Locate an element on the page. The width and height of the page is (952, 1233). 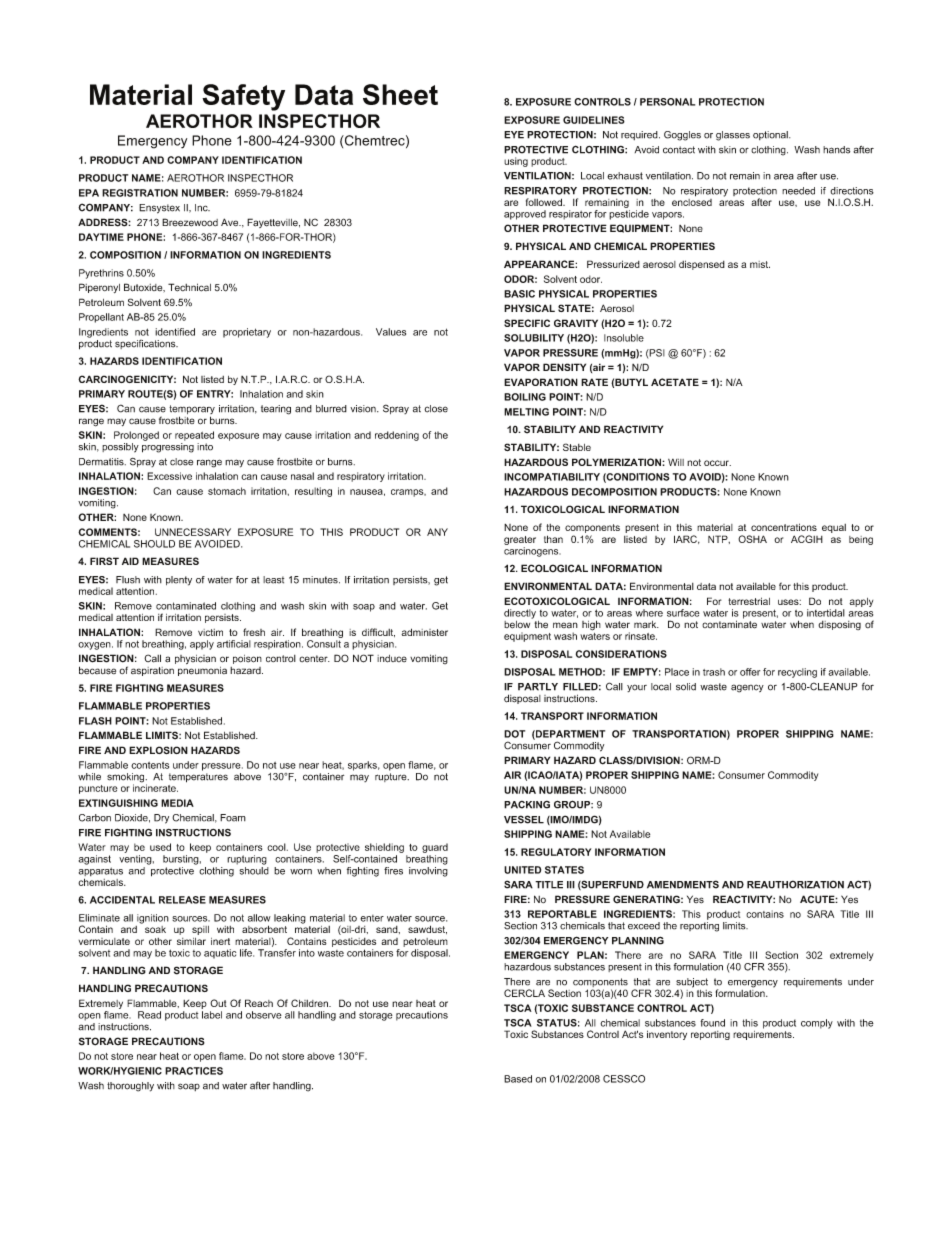
Based is located at coordinates (518, 1079).
